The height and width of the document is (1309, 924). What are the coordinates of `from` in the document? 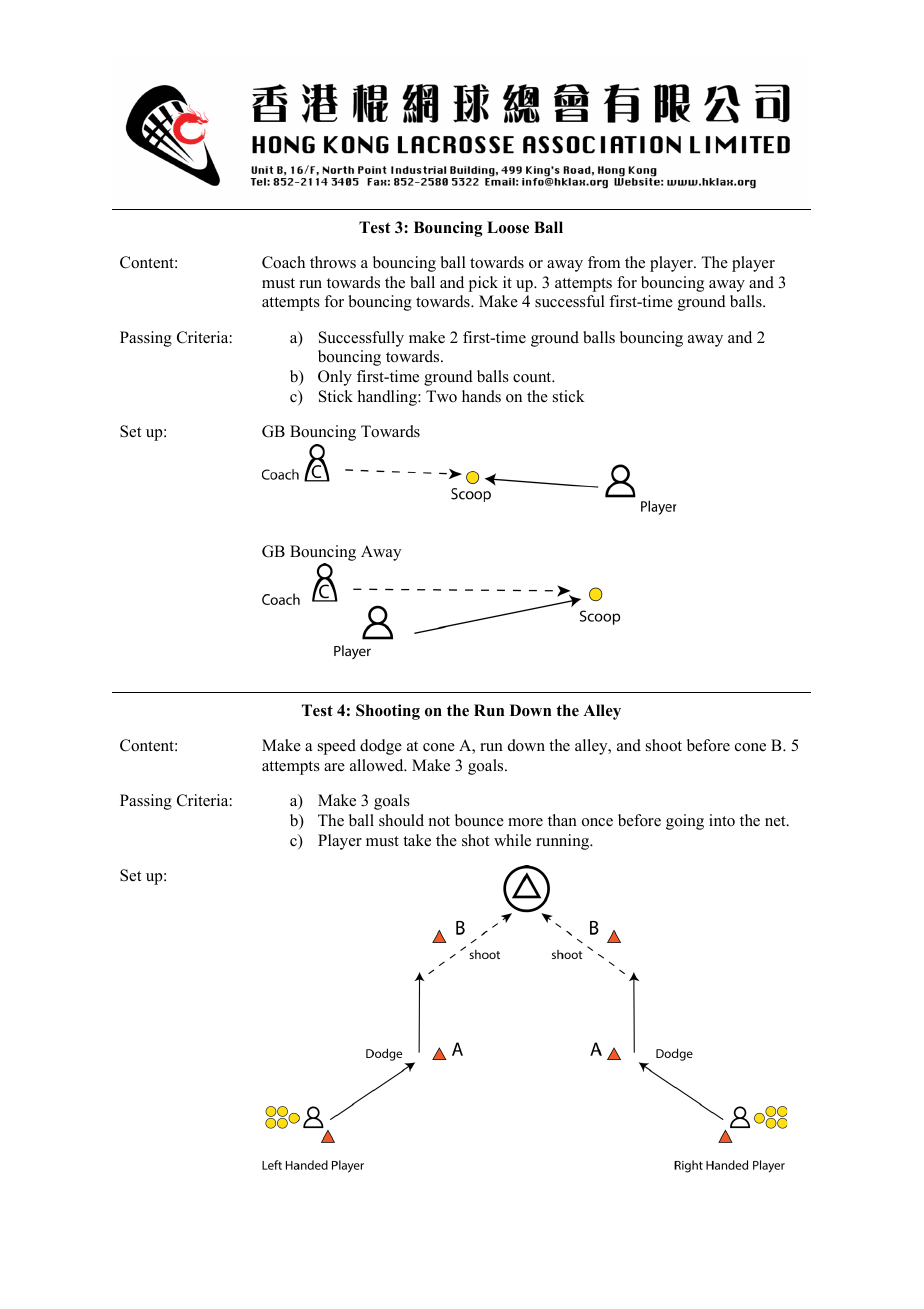 It's located at (604, 262).
